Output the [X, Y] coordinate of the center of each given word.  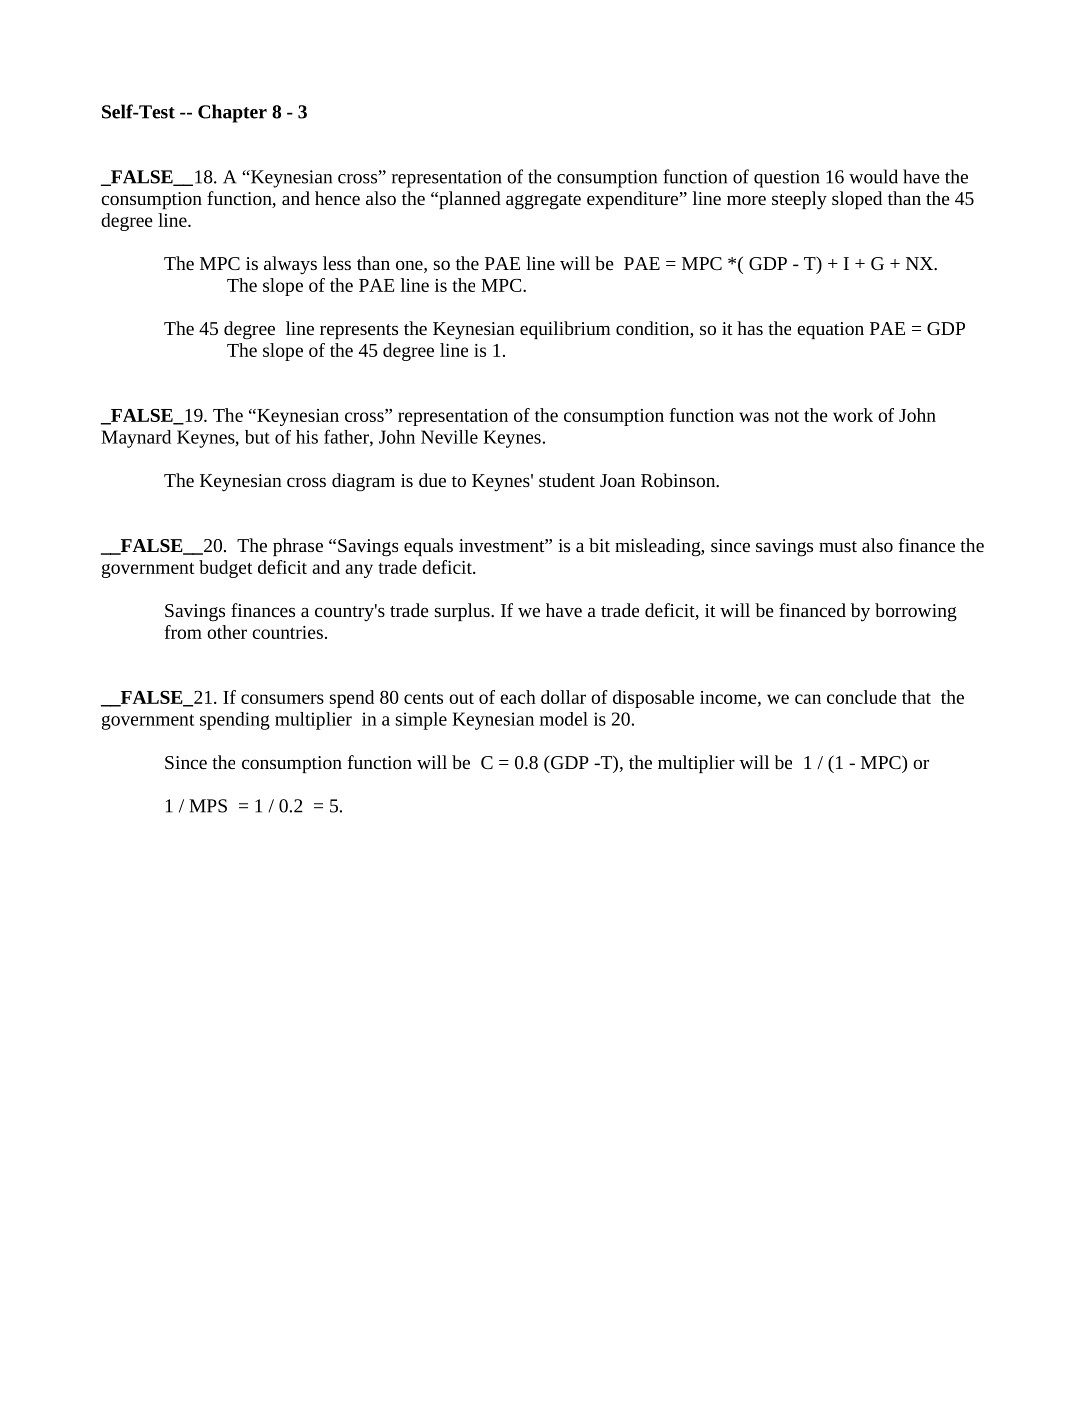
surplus [463, 612]
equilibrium [565, 330]
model [564, 719]
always [290, 265]
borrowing [916, 612]
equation [830, 330]
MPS [208, 806]
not [787, 416]
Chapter [232, 113]
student [567, 480]
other [227, 632]
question [787, 179]
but [257, 437]
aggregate [543, 202]
